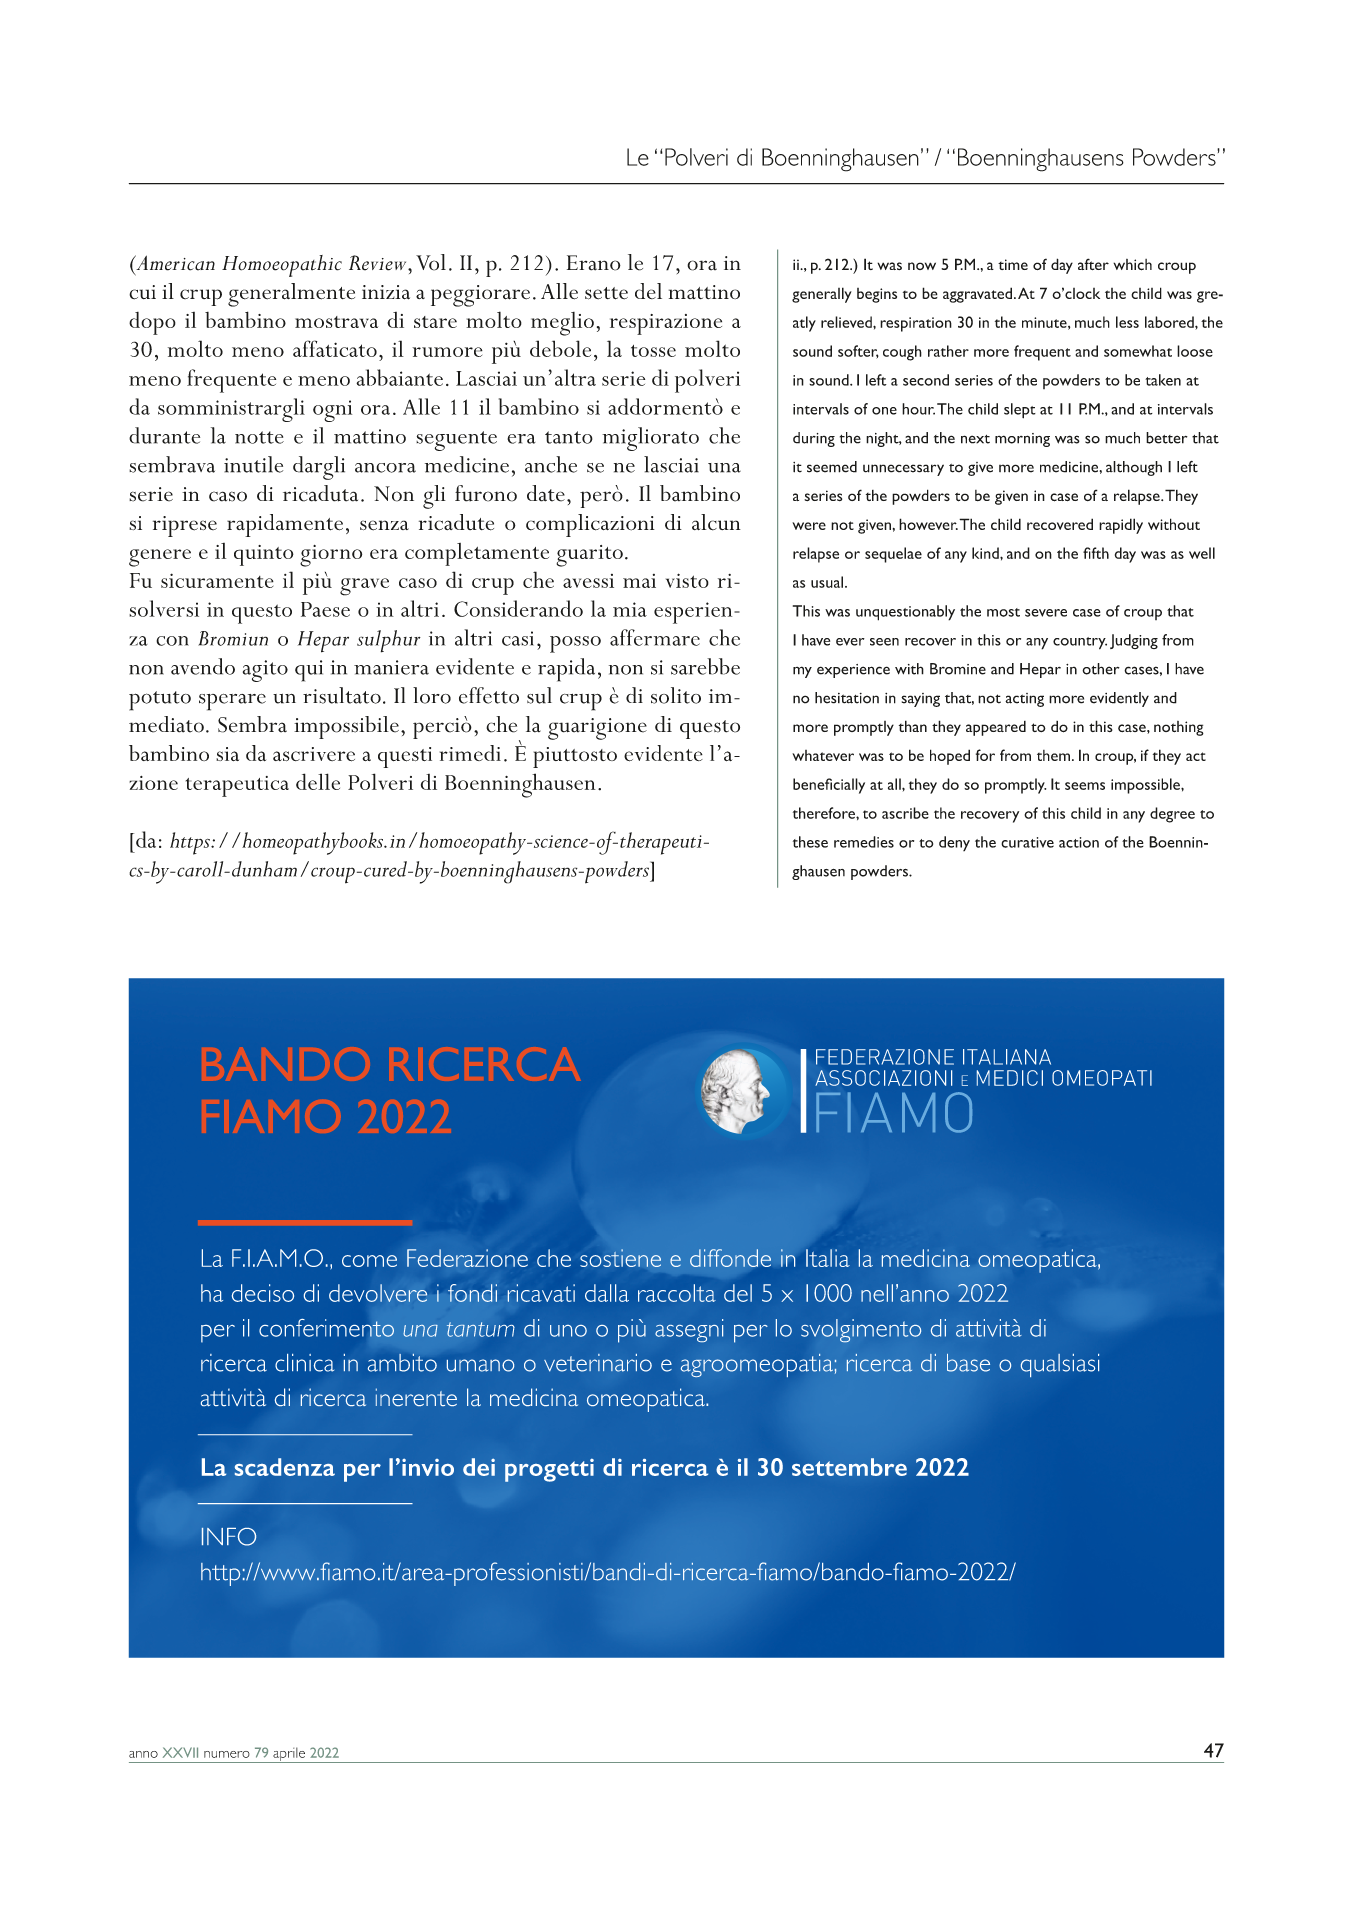  Describe the element at coordinates (1127, 322) in the image. I see `less` at that location.
